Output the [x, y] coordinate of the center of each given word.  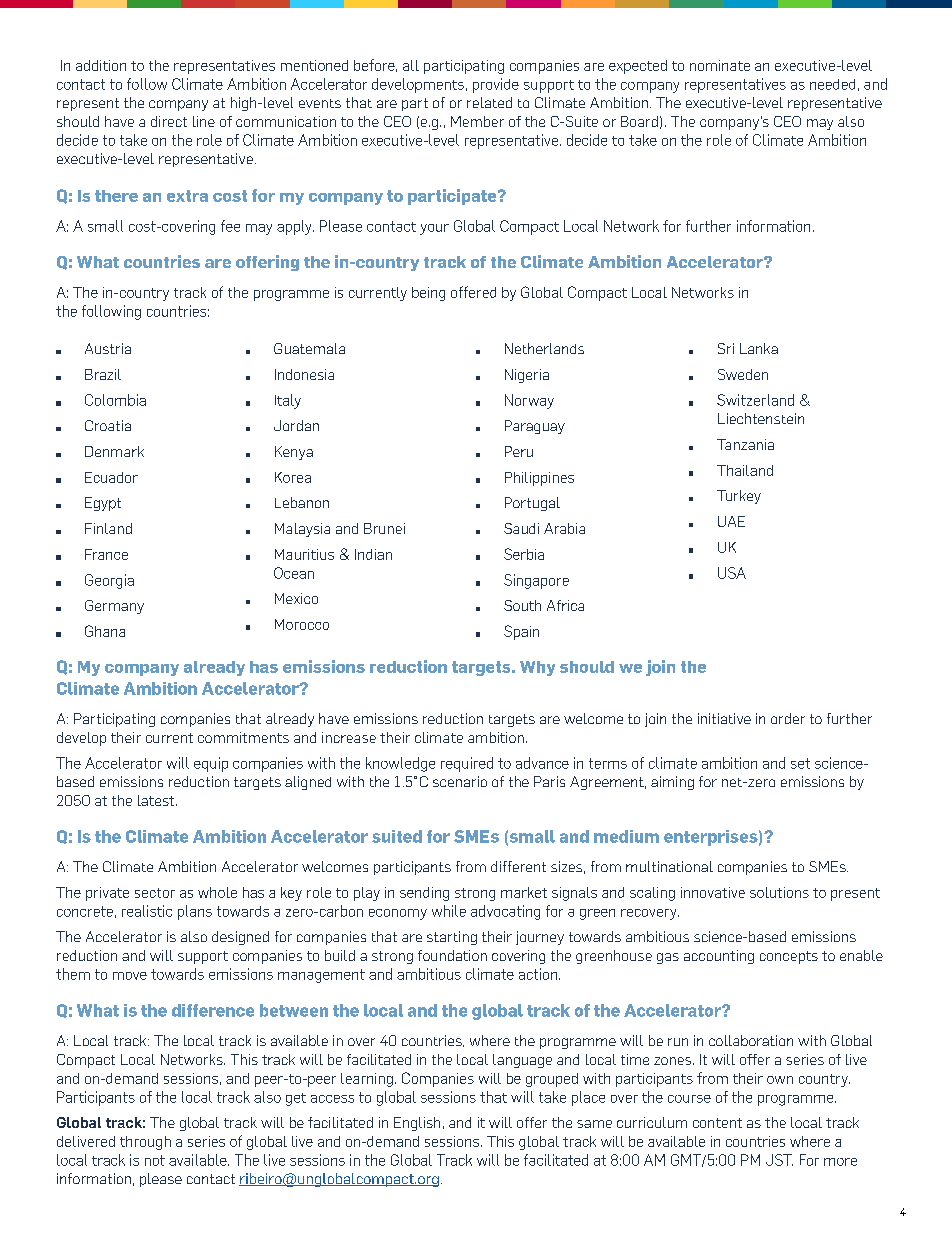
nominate [720, 65]
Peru [519, 451]
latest [157, 800]
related [489, 102]
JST [779, 1160]
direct [169, 121]
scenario [460, 781]
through [145, 1143]
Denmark [114, 451]
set [800, 763]
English [417, 1124]
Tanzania [745, 444]
